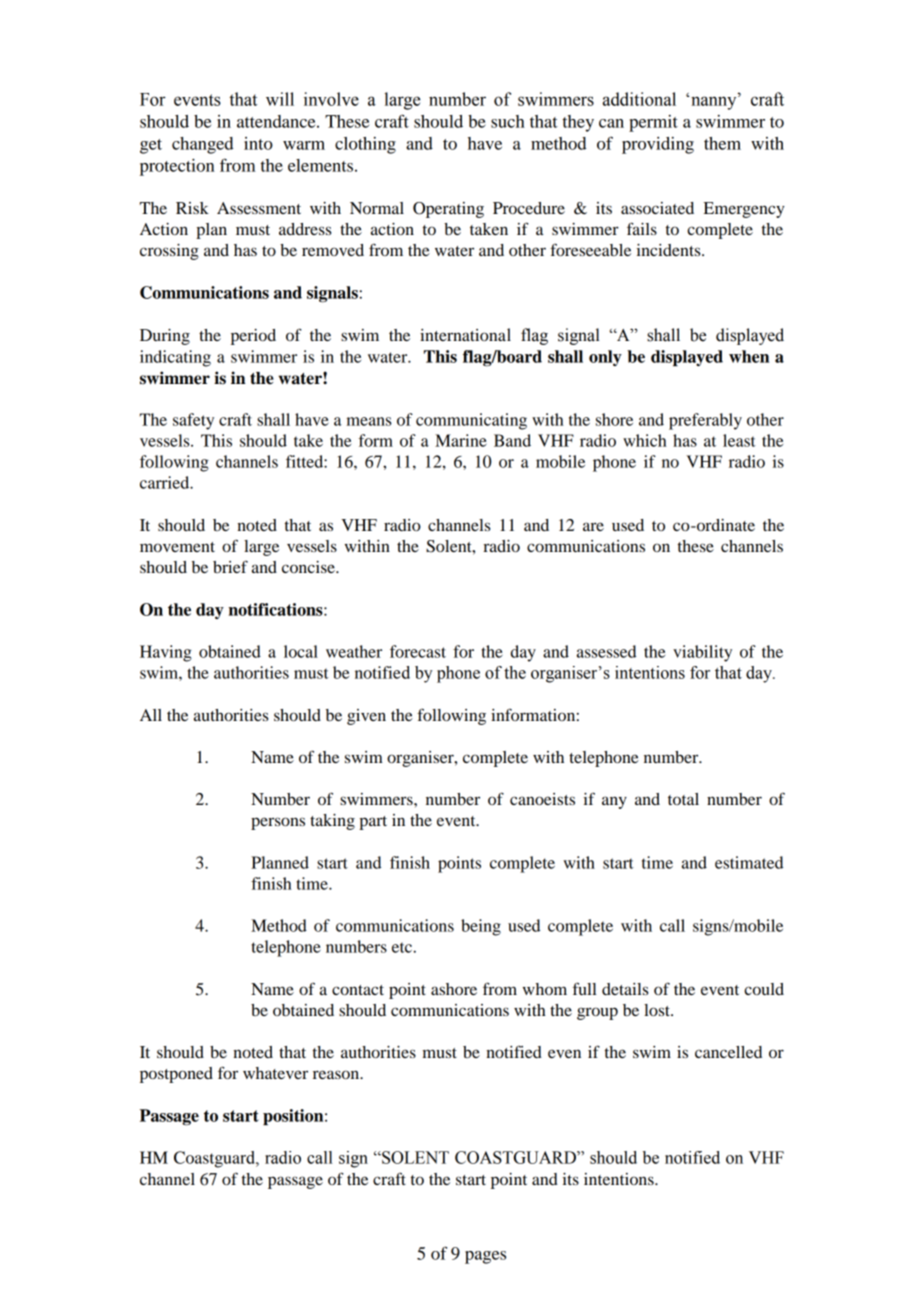 This screenshot has height=1308, width=924. Describe the element at coordinates (702, 653) in the screenshot. I see `viability` at that location.
